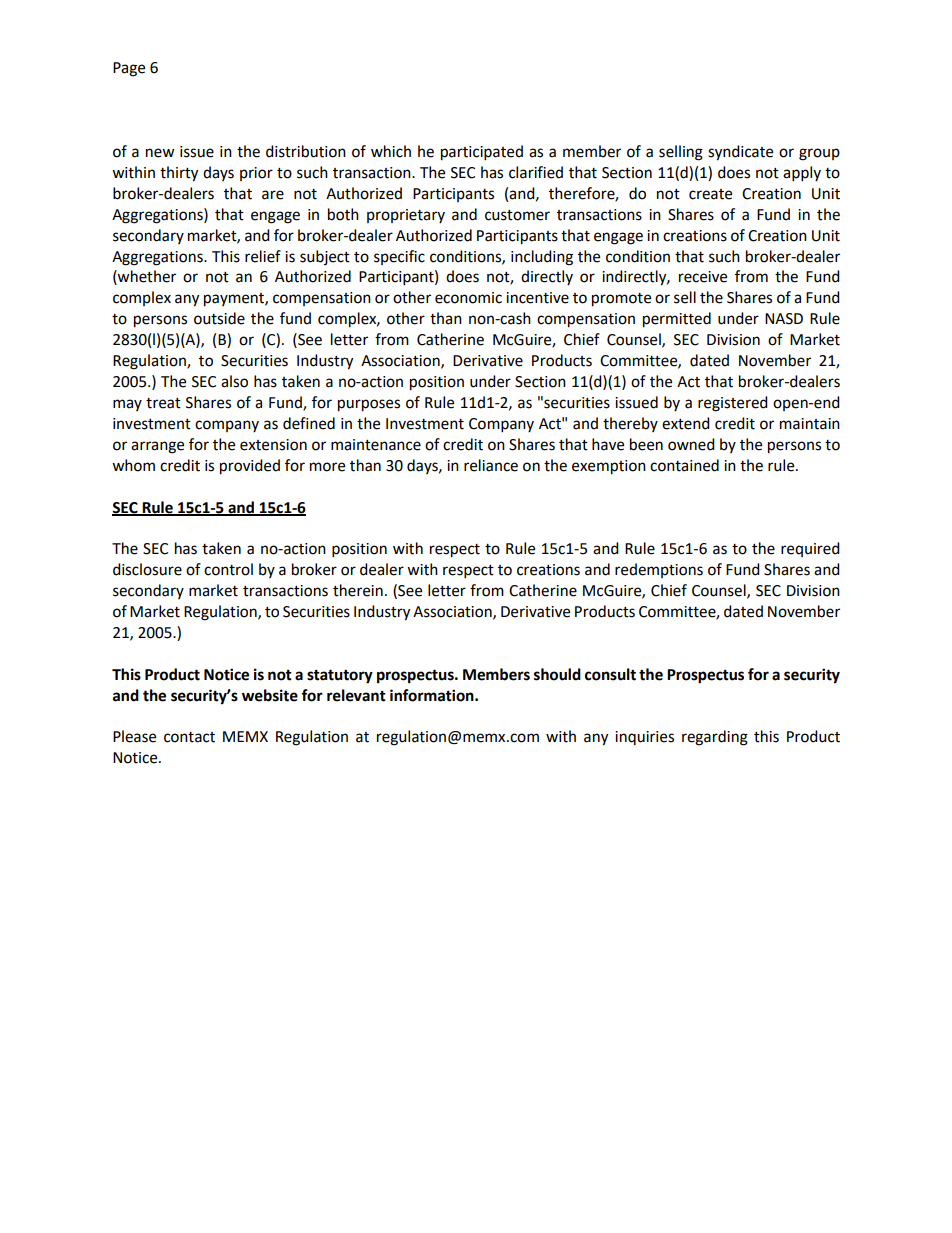 The width and height of the screenshot is (952, 1233). I want to click on syndicate, so click(740, 153).
